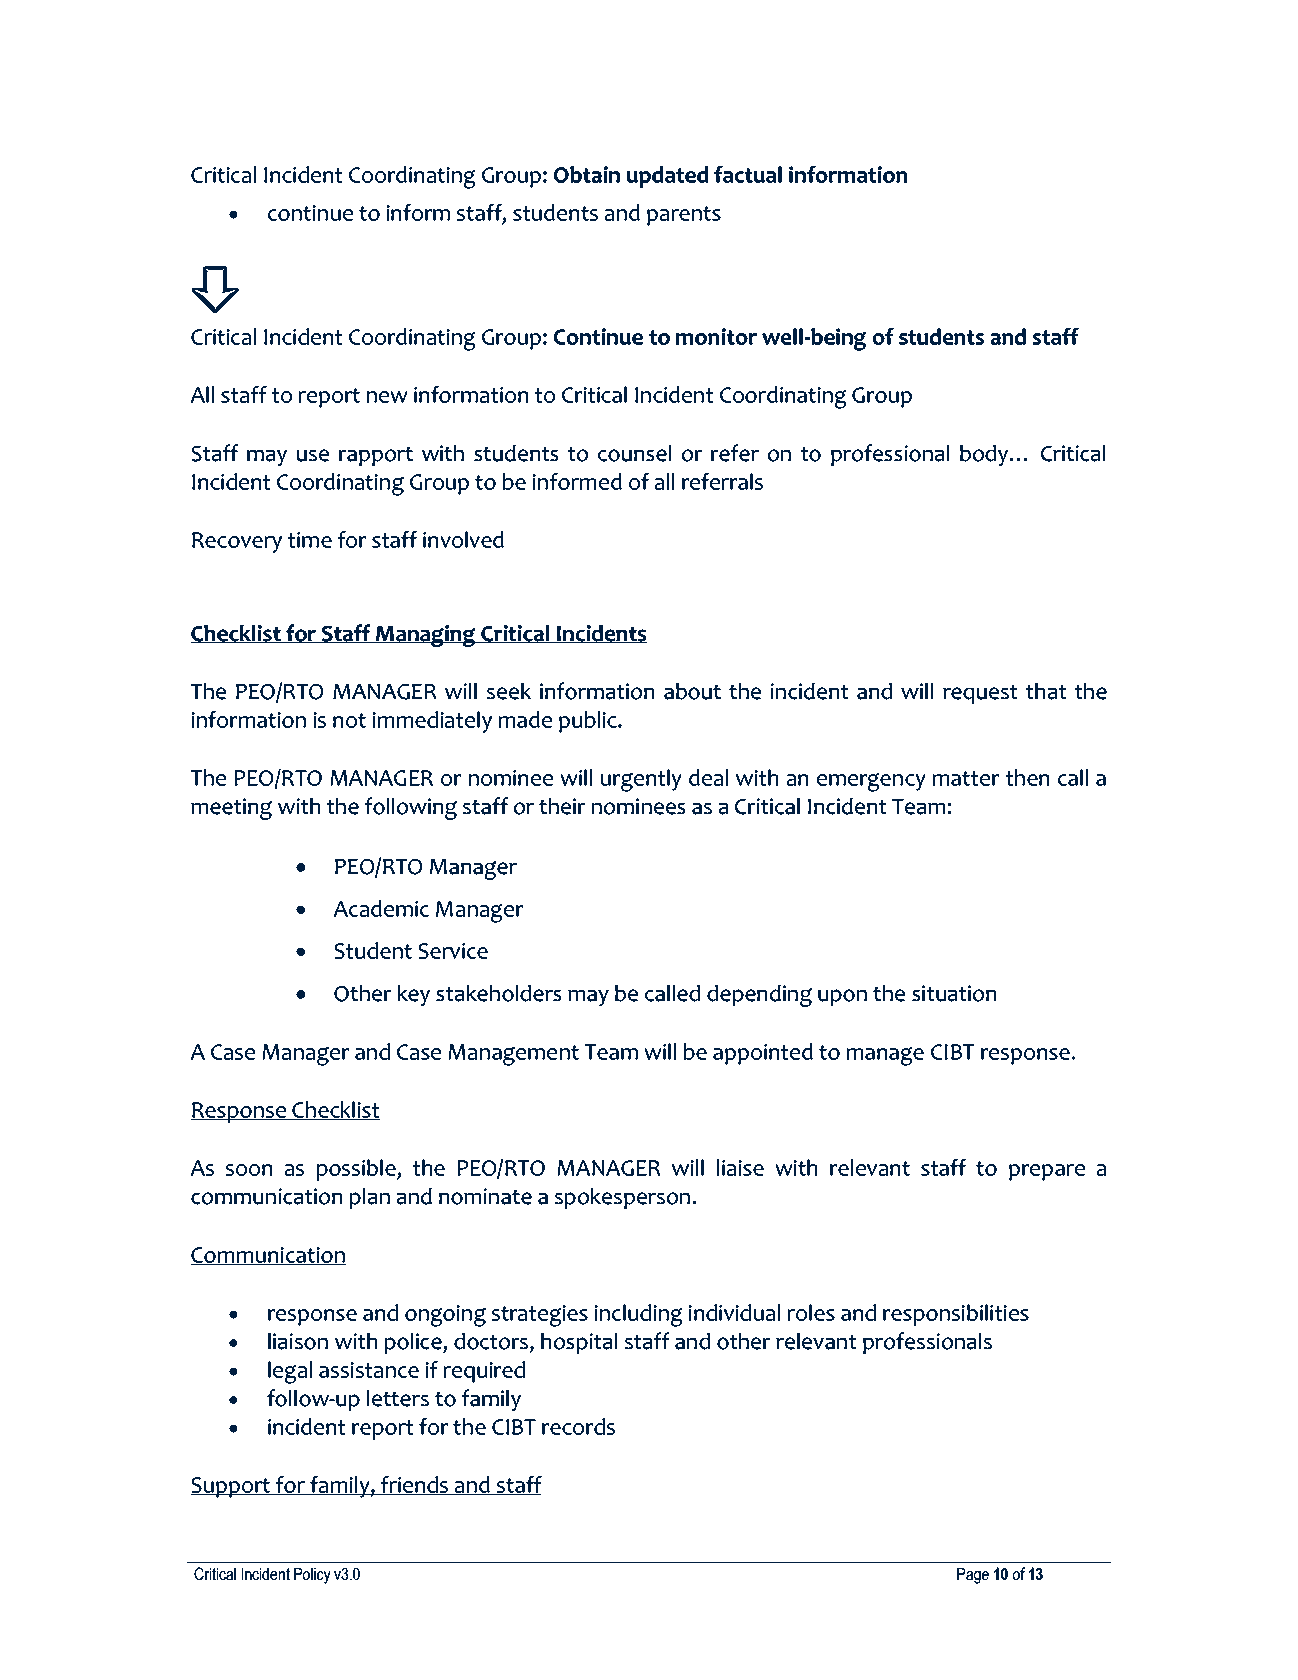  Describe the element at coordinates (312, 1576) in the screenshot. I see `Policy` at that location.
